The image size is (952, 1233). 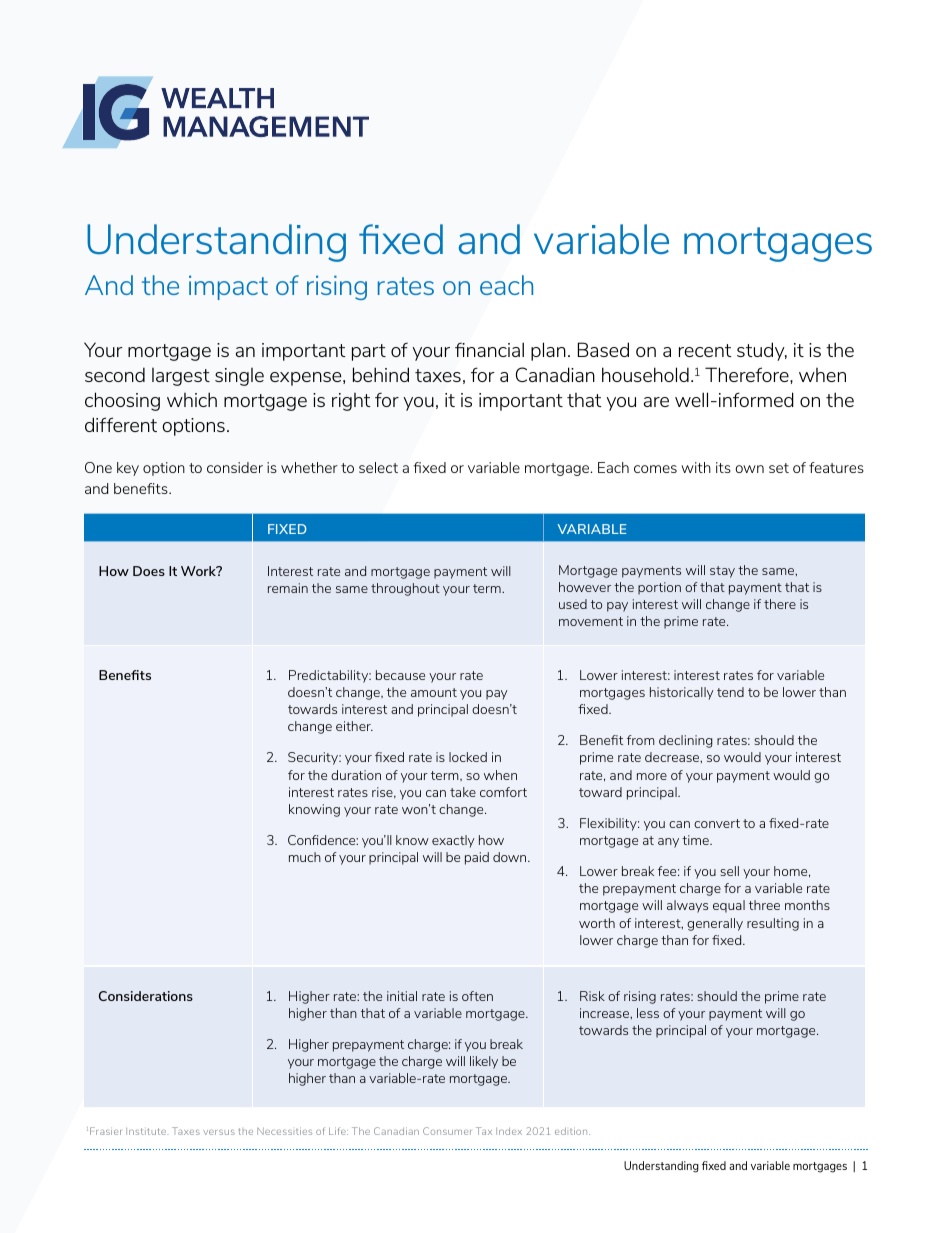 What do you see at coordinates (288, 588) in the page?
I see `remain` at bounding box center [288, 588].
